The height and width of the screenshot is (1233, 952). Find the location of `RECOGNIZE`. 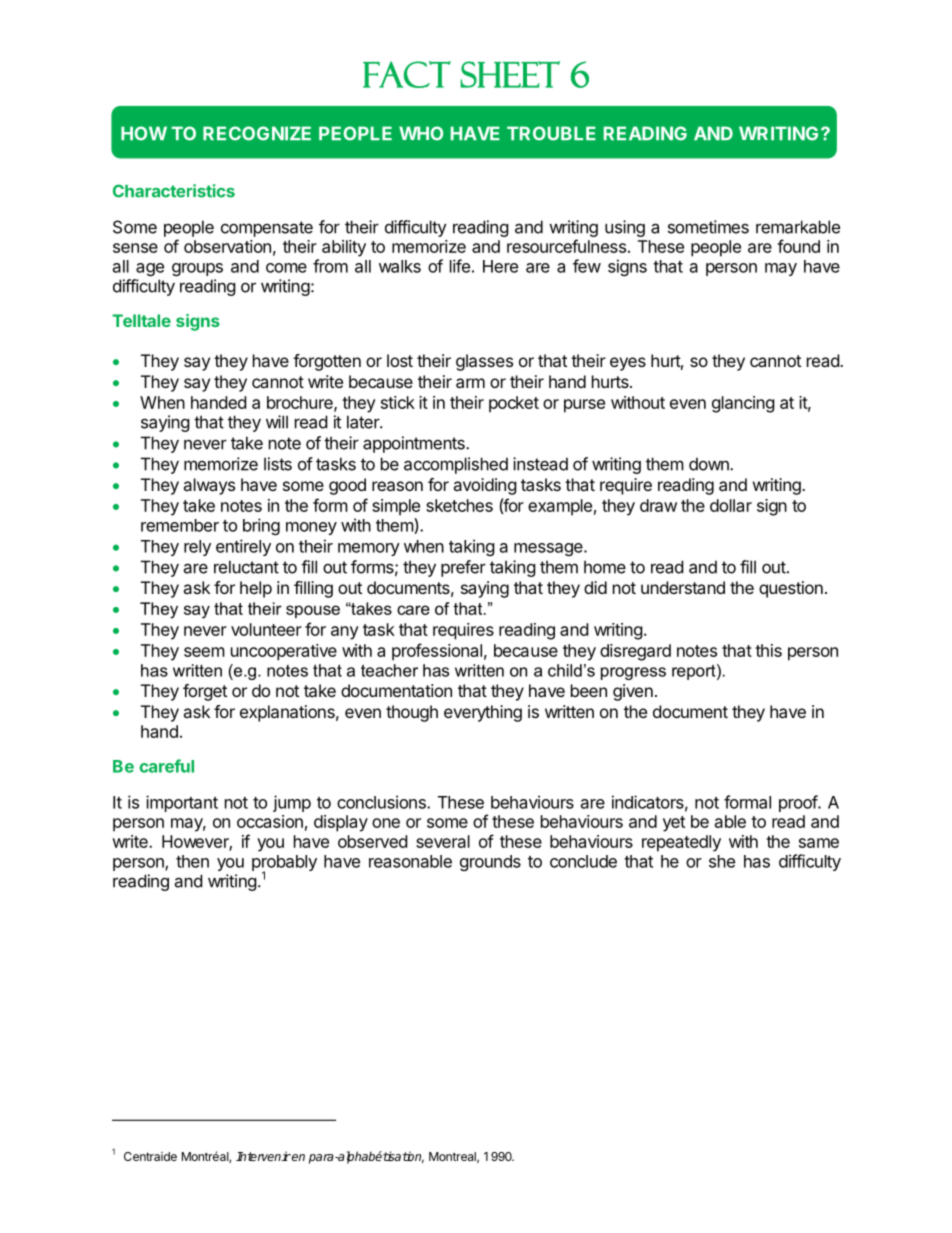

RECOGNIZE is located at coordinates (257, 133).
